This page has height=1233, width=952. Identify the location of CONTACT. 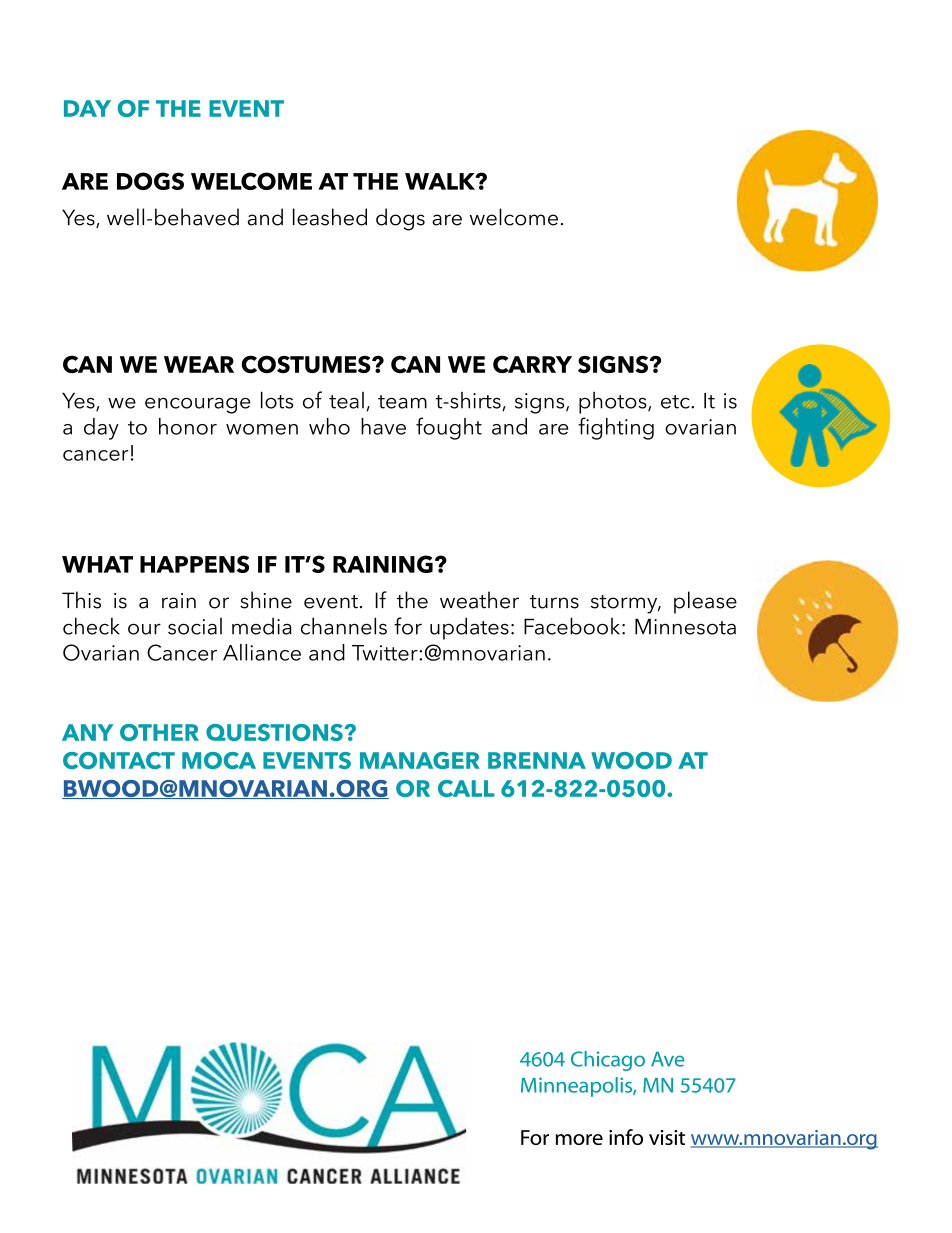
(119, 760).
